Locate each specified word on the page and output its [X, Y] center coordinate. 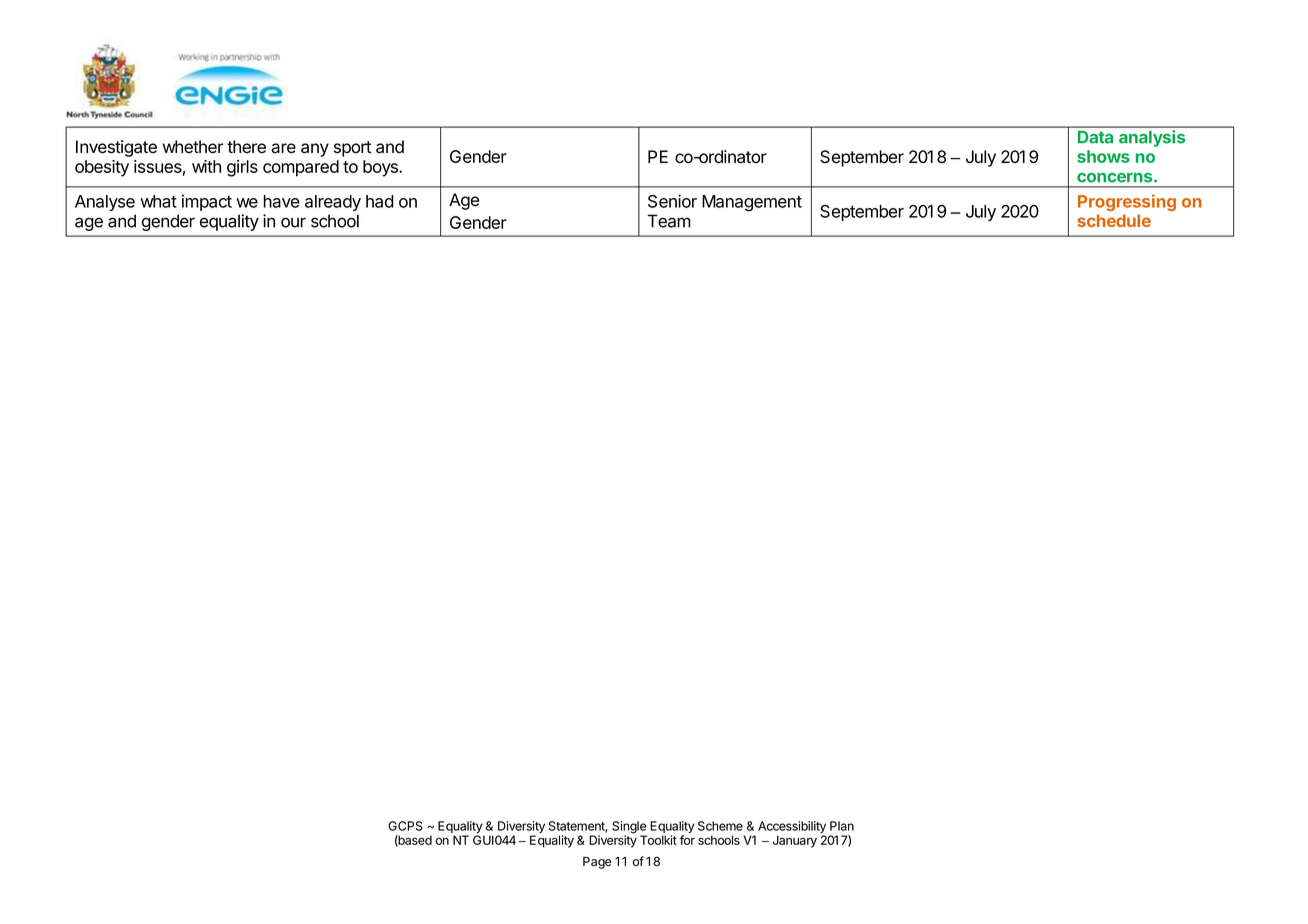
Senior [672, 201]
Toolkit [658, 840]
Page [597, 863]
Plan [842, 826]
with [206, 166]
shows [1103, 156]
